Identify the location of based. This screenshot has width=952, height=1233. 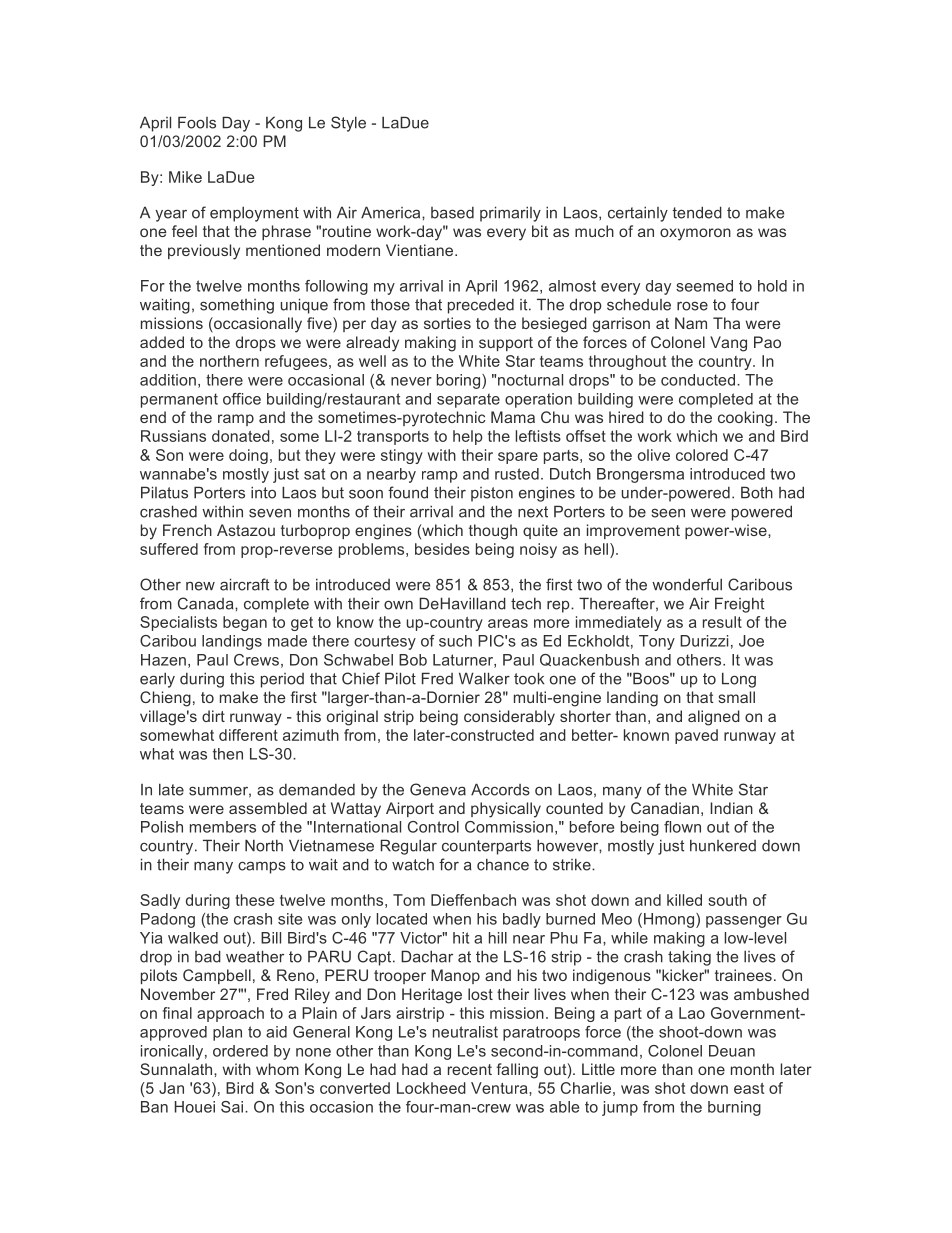
(452, 213).
